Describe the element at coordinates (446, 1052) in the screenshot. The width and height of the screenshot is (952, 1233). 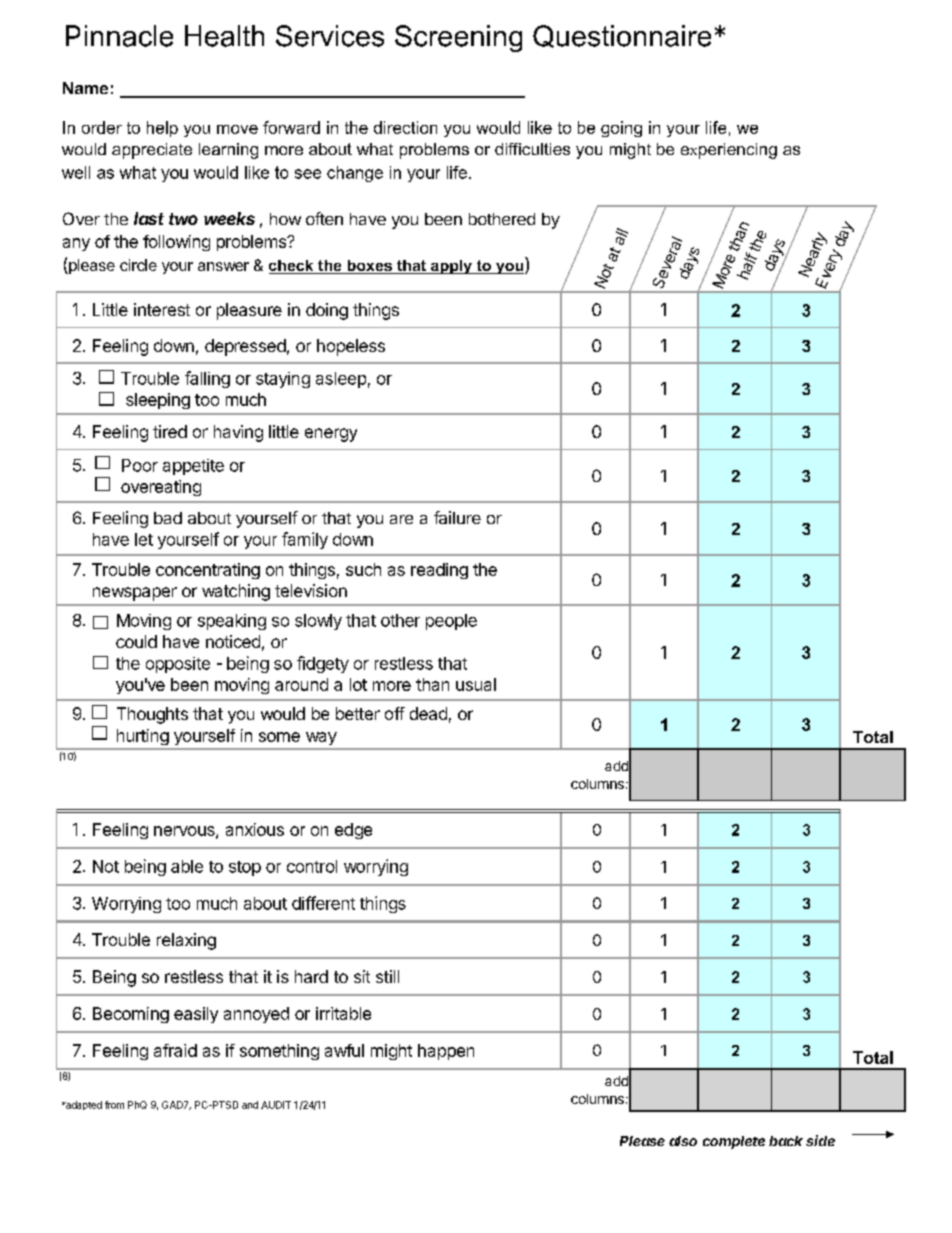
I see `happen` at that location.
